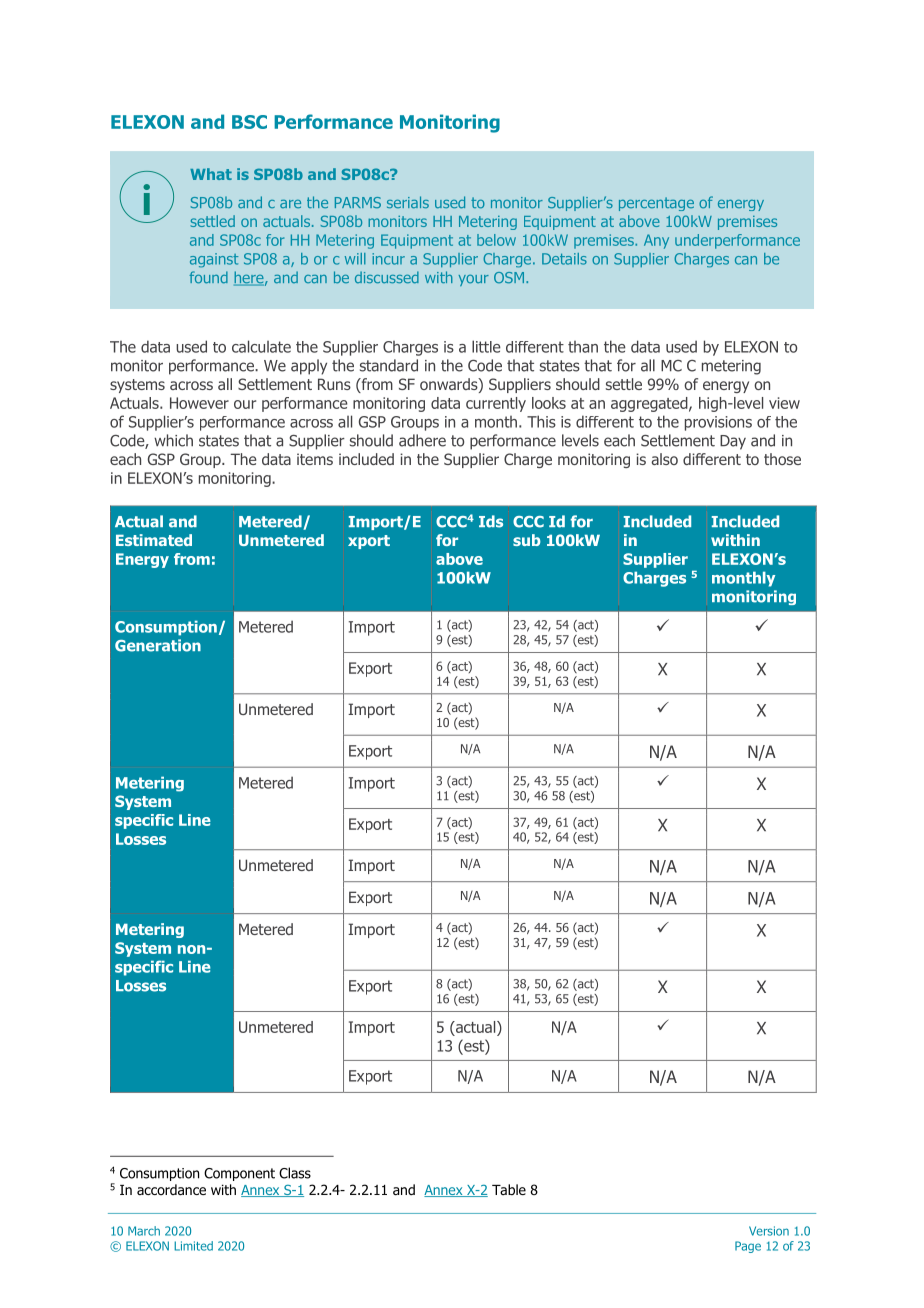 The width and height of the screenshot is (924, 1308). I want to click on serials, so click(408, 202).
